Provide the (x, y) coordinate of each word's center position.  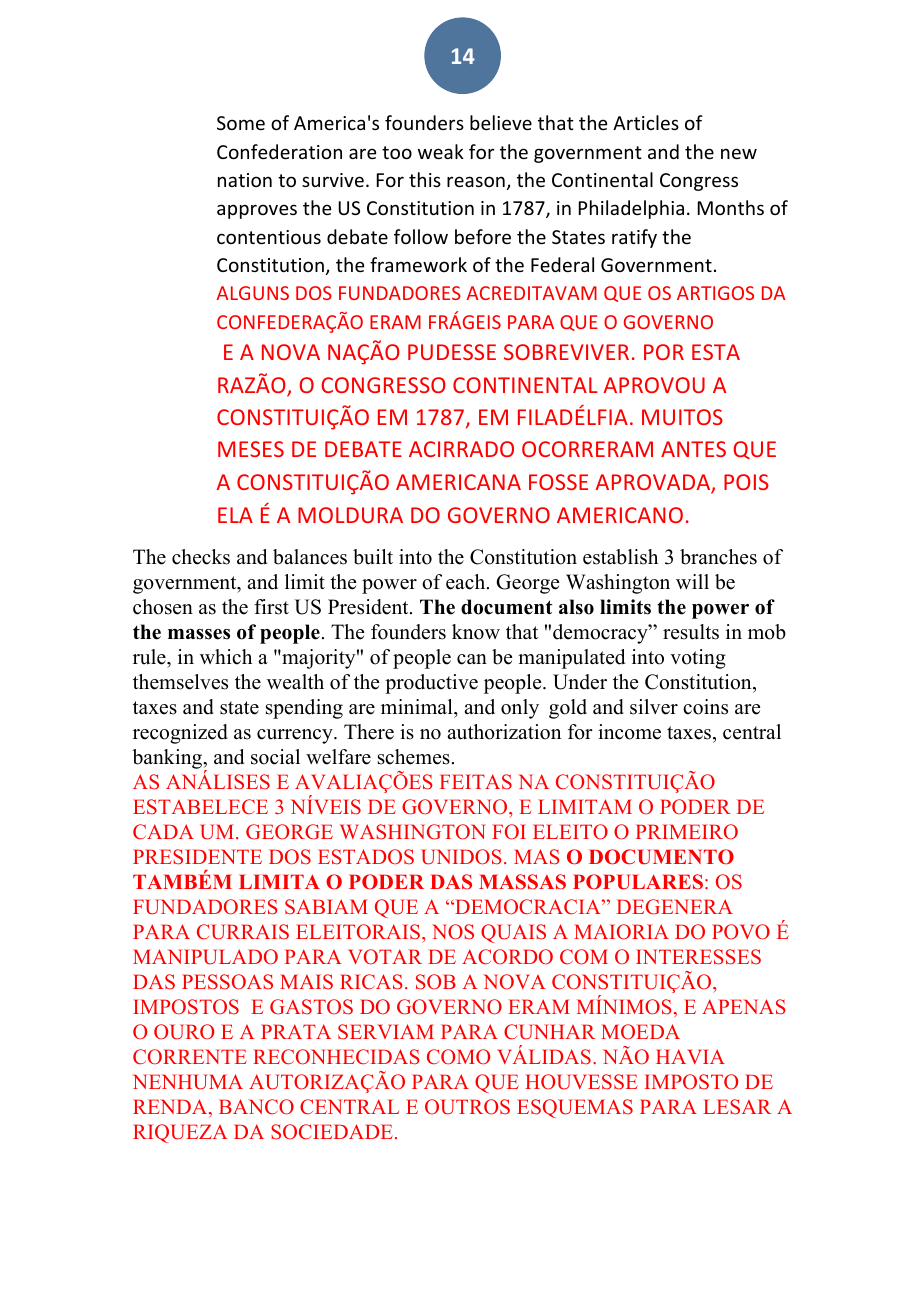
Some (241, 123)
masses (199, 634)
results (691, 632)
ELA (235, 515)
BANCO (256, 1107)
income (629, 732)
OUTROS (467, 1107)
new (739, 153)
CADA (163, 832)
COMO (458, 1057)
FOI (509, 832)
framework (418, 264)
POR (664, 352)
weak (441, 151)
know (476, 632)
